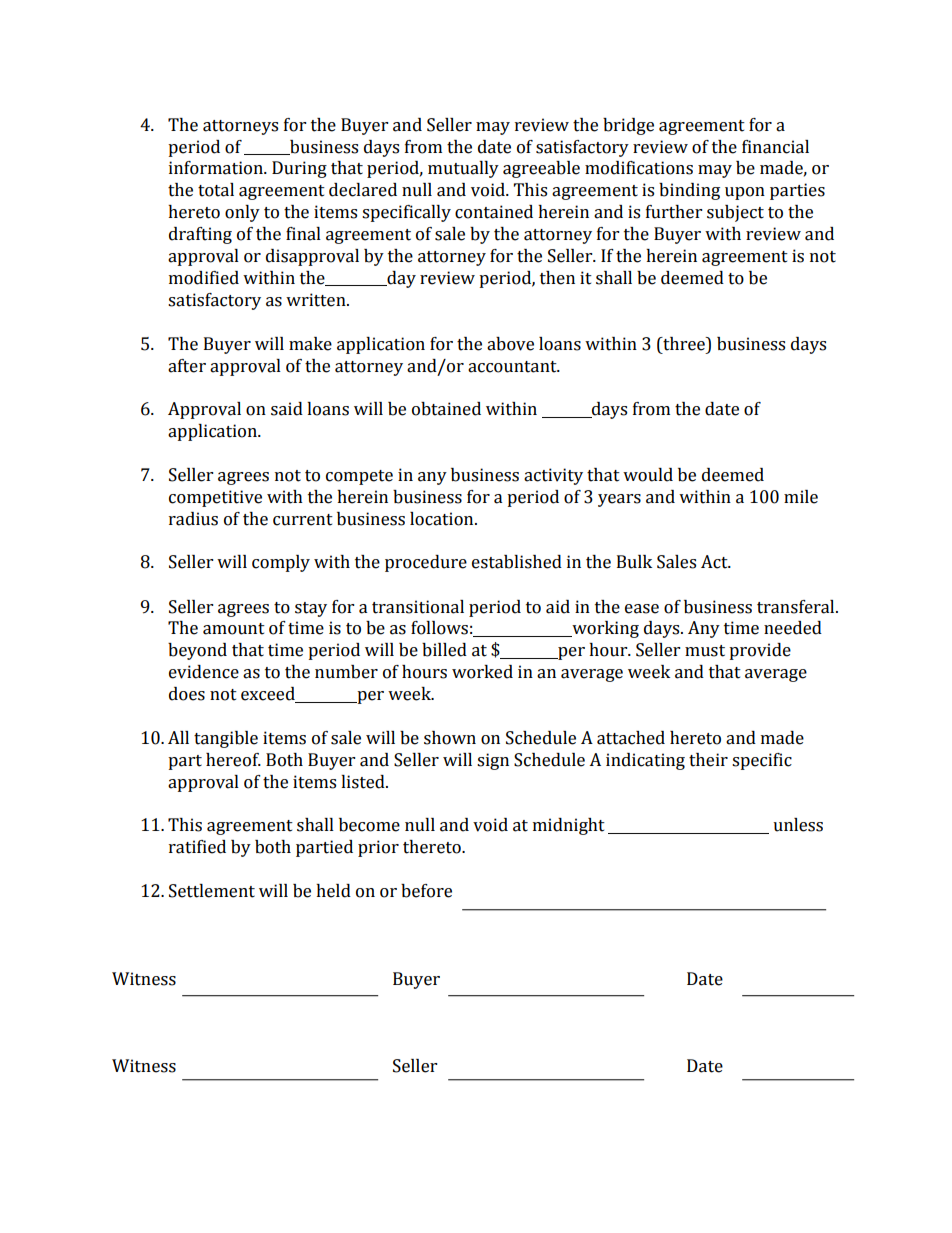  What do you see at coordinates (801, 497) in the screenshot?
I see `mile` at bounding box center [801, 497].
